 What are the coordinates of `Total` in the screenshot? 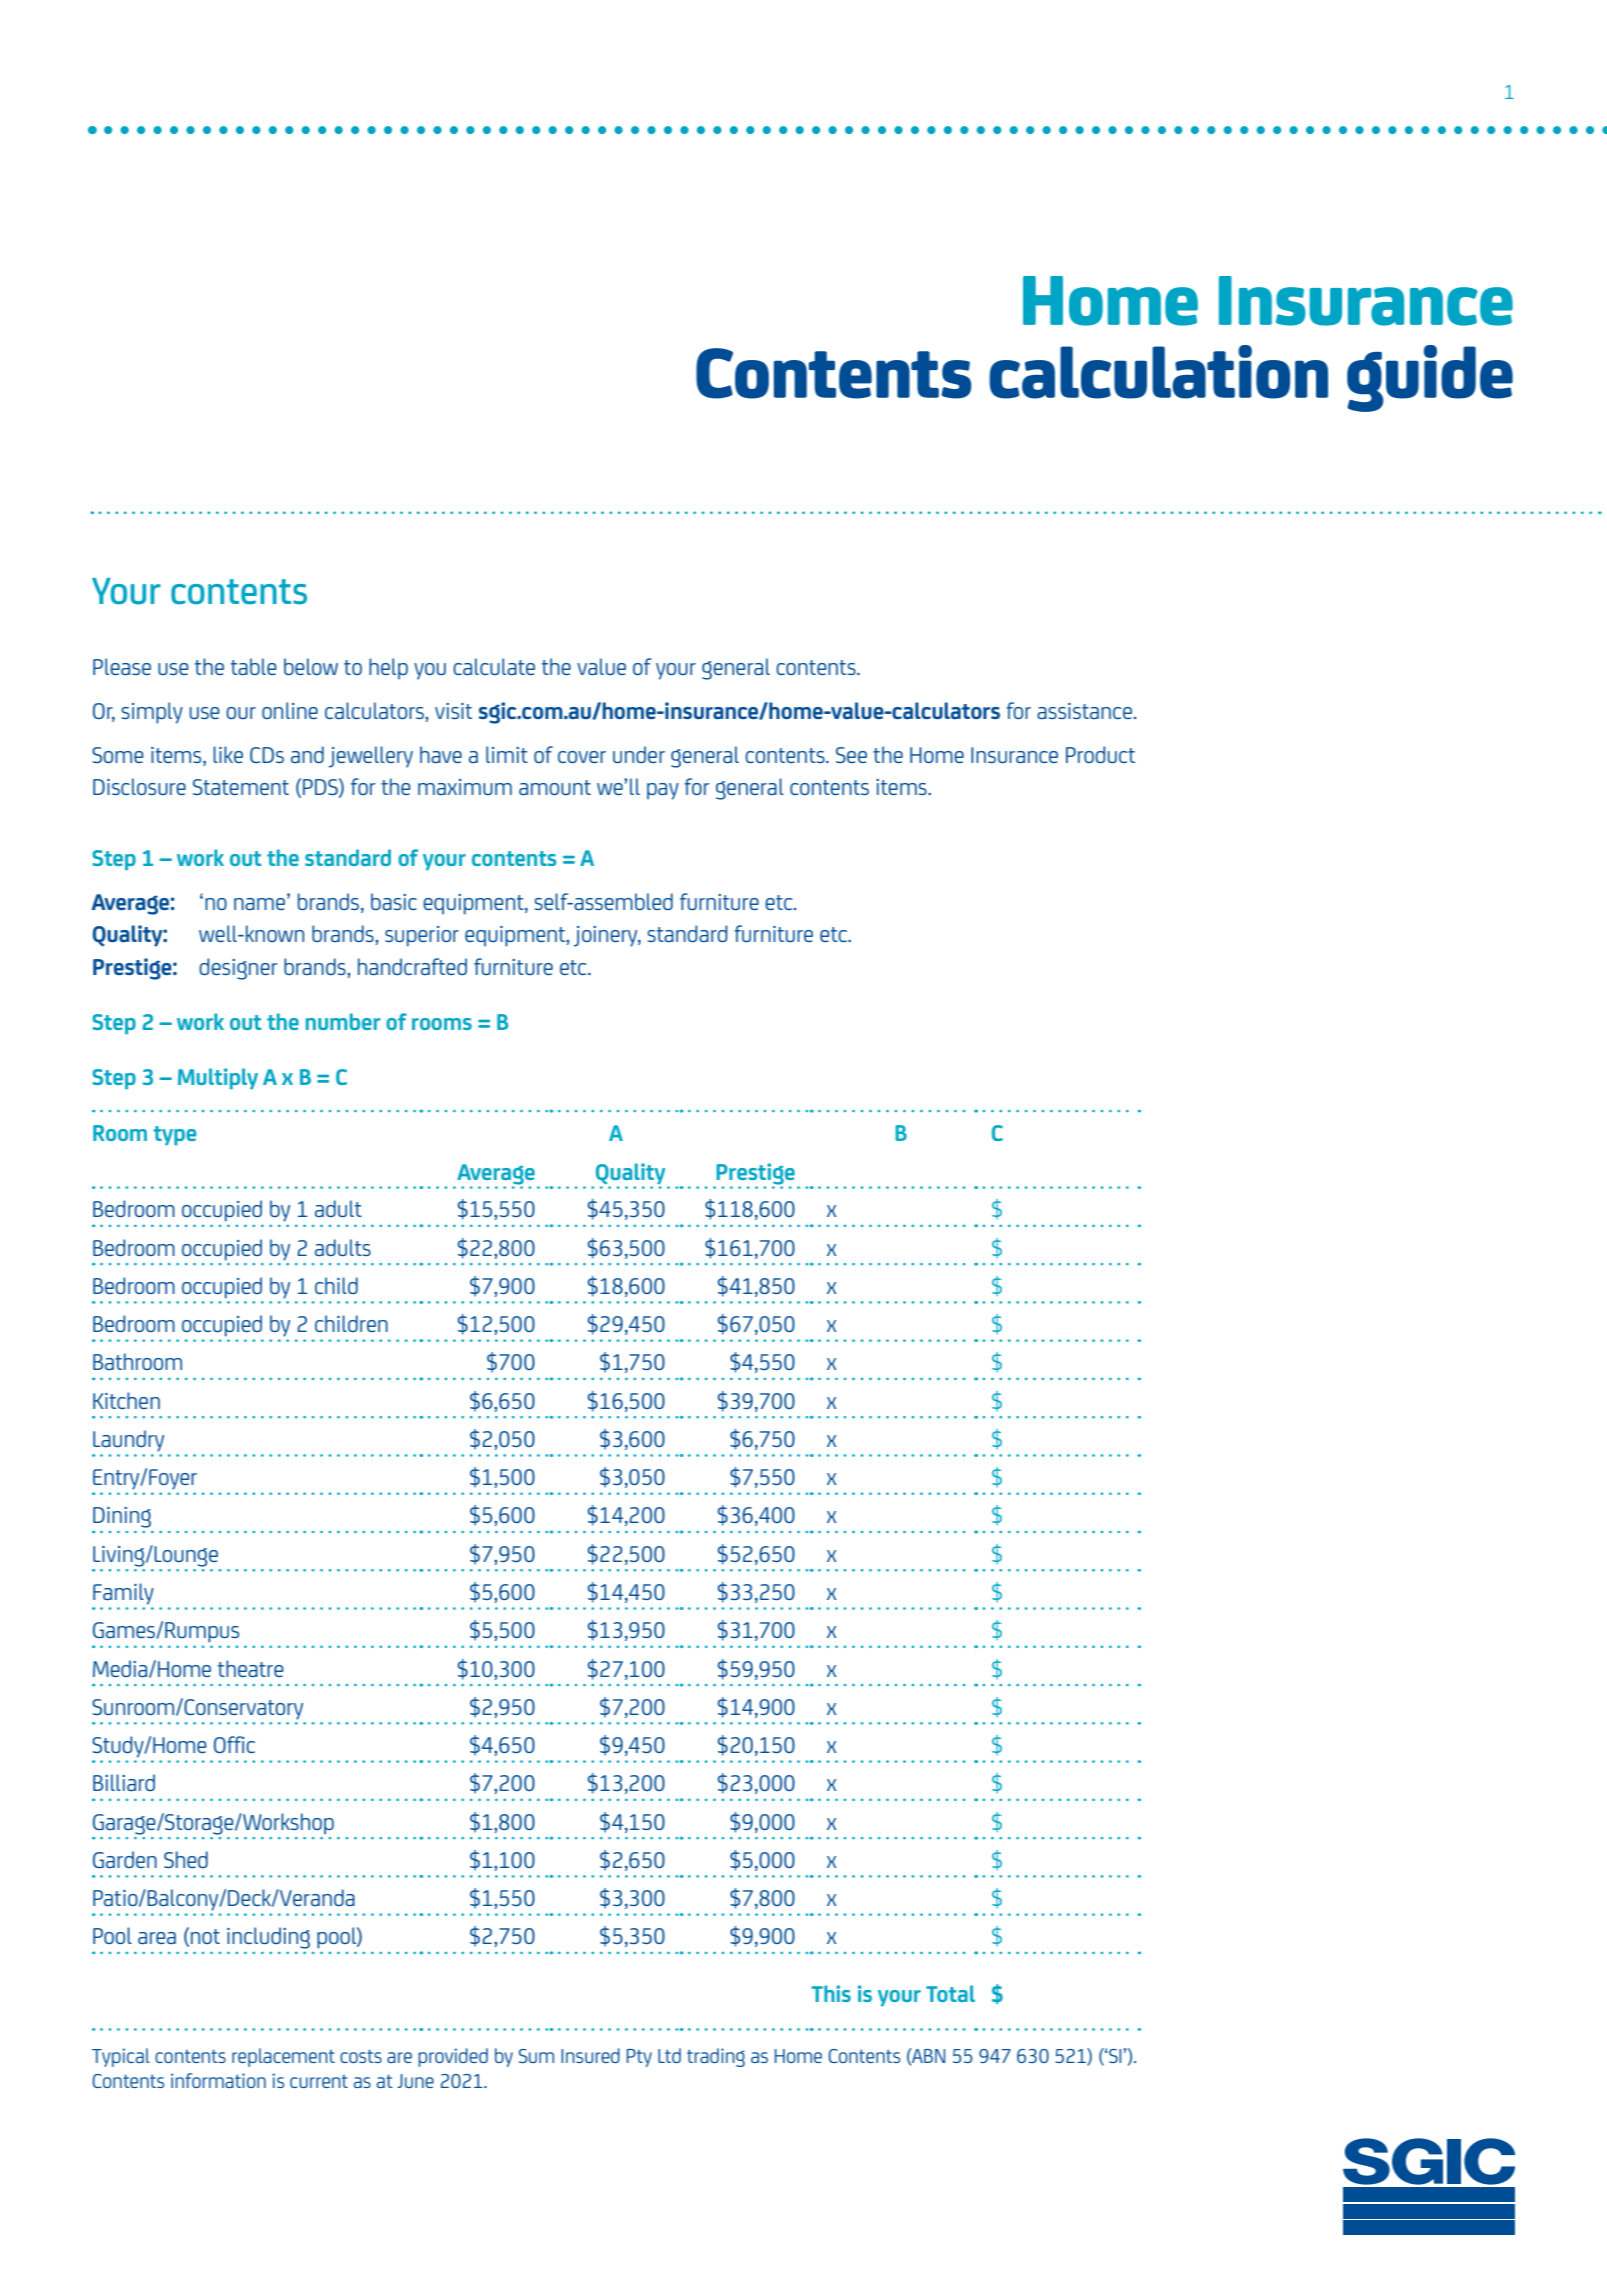 It's located at (950, 1993).
